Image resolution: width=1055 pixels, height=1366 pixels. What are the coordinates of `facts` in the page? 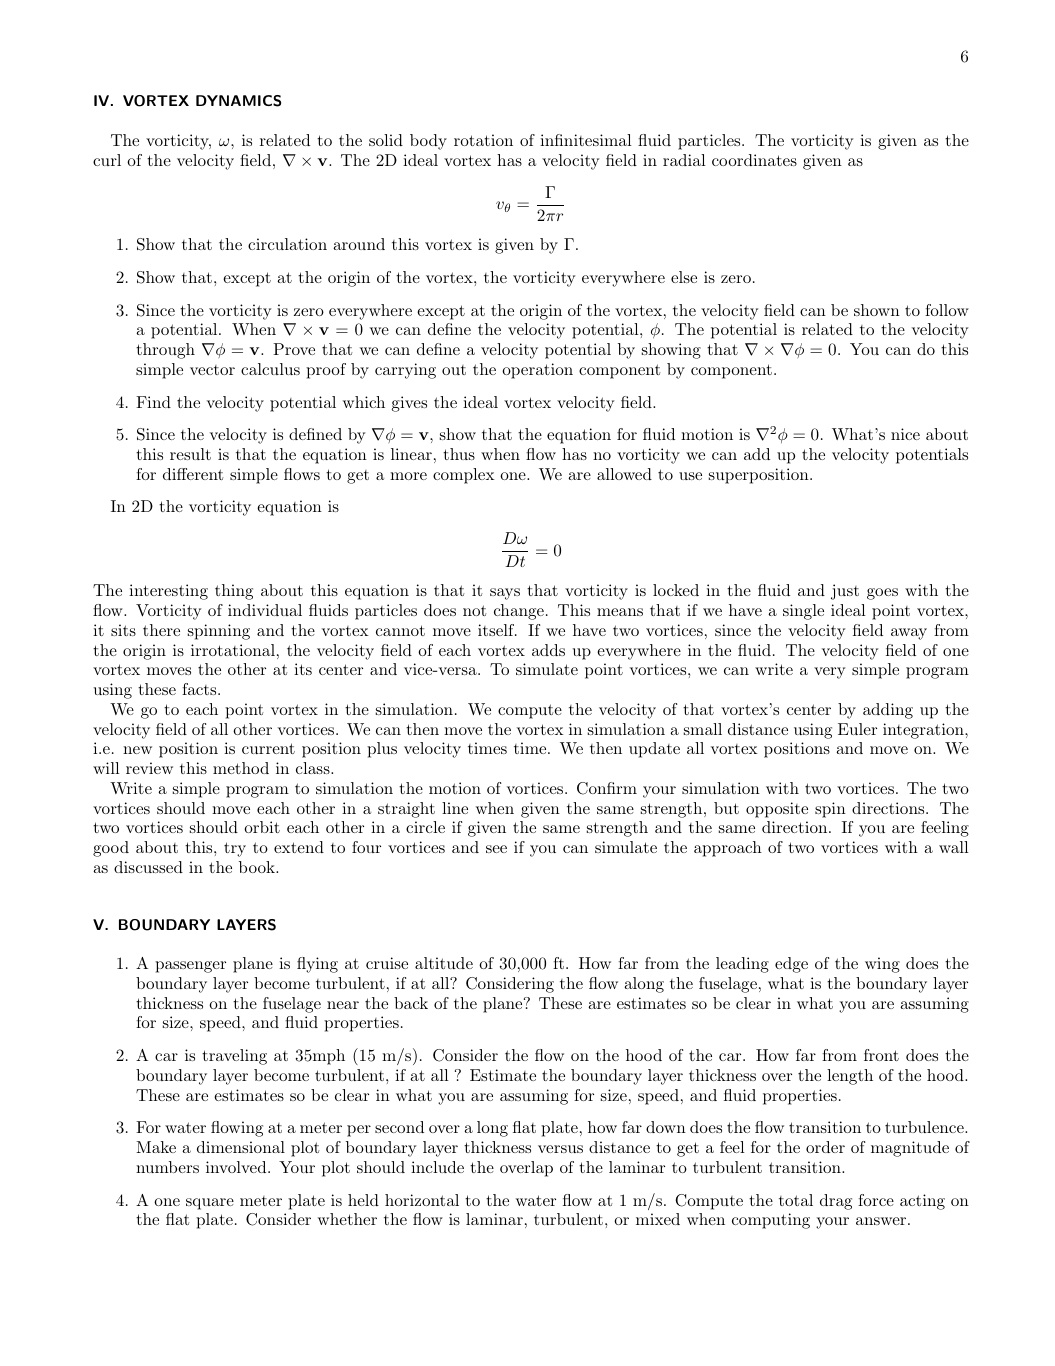 It's located at (200, 689).
